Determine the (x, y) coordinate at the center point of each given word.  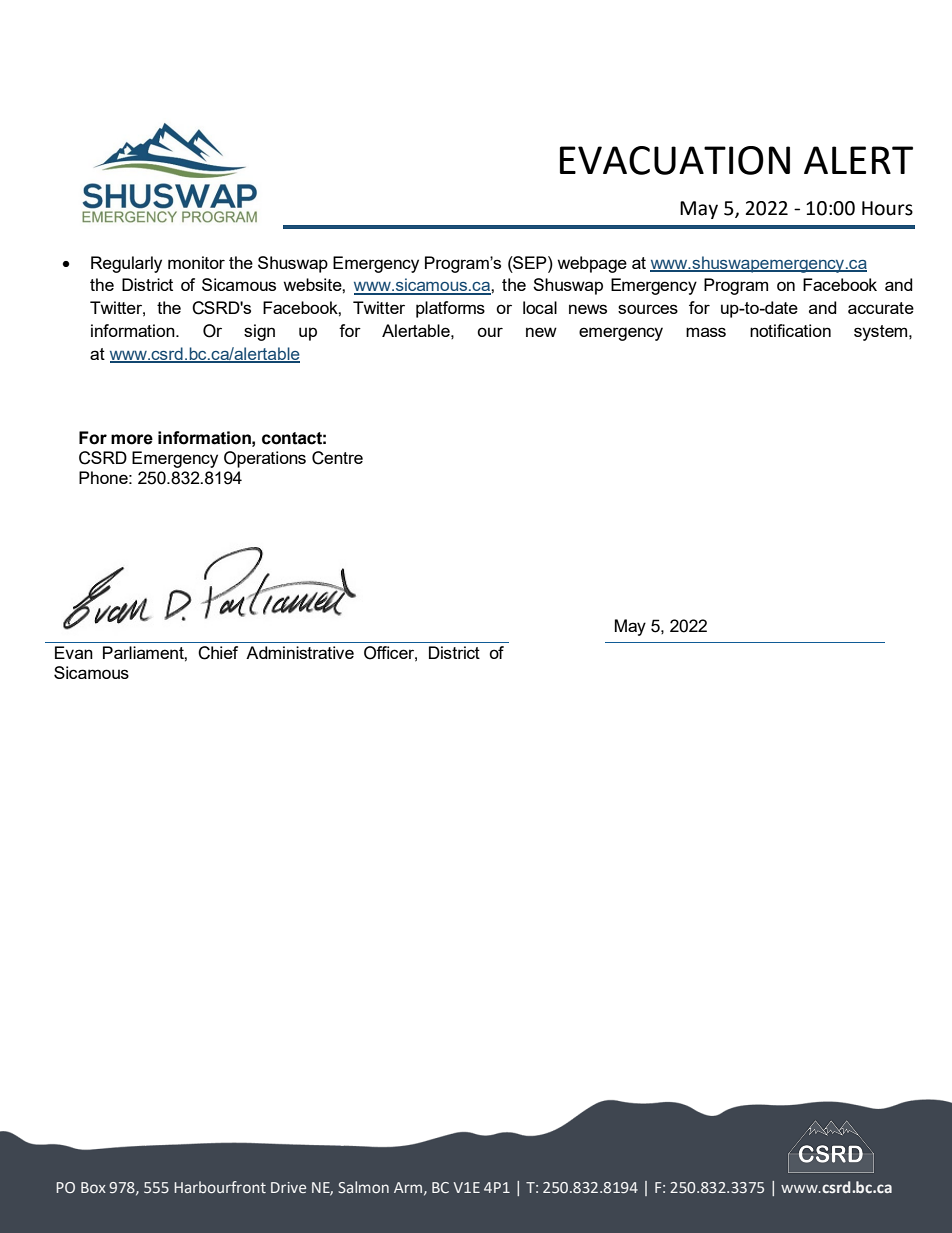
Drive (288, 1187)
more (132, 439)
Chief (218, 653)
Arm (408, 1187)
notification (790, 330)
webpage (592, 264)
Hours (887, 208)
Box (93, 1187)
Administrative (300, 652)
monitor (196, 262)
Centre (337, 458)
